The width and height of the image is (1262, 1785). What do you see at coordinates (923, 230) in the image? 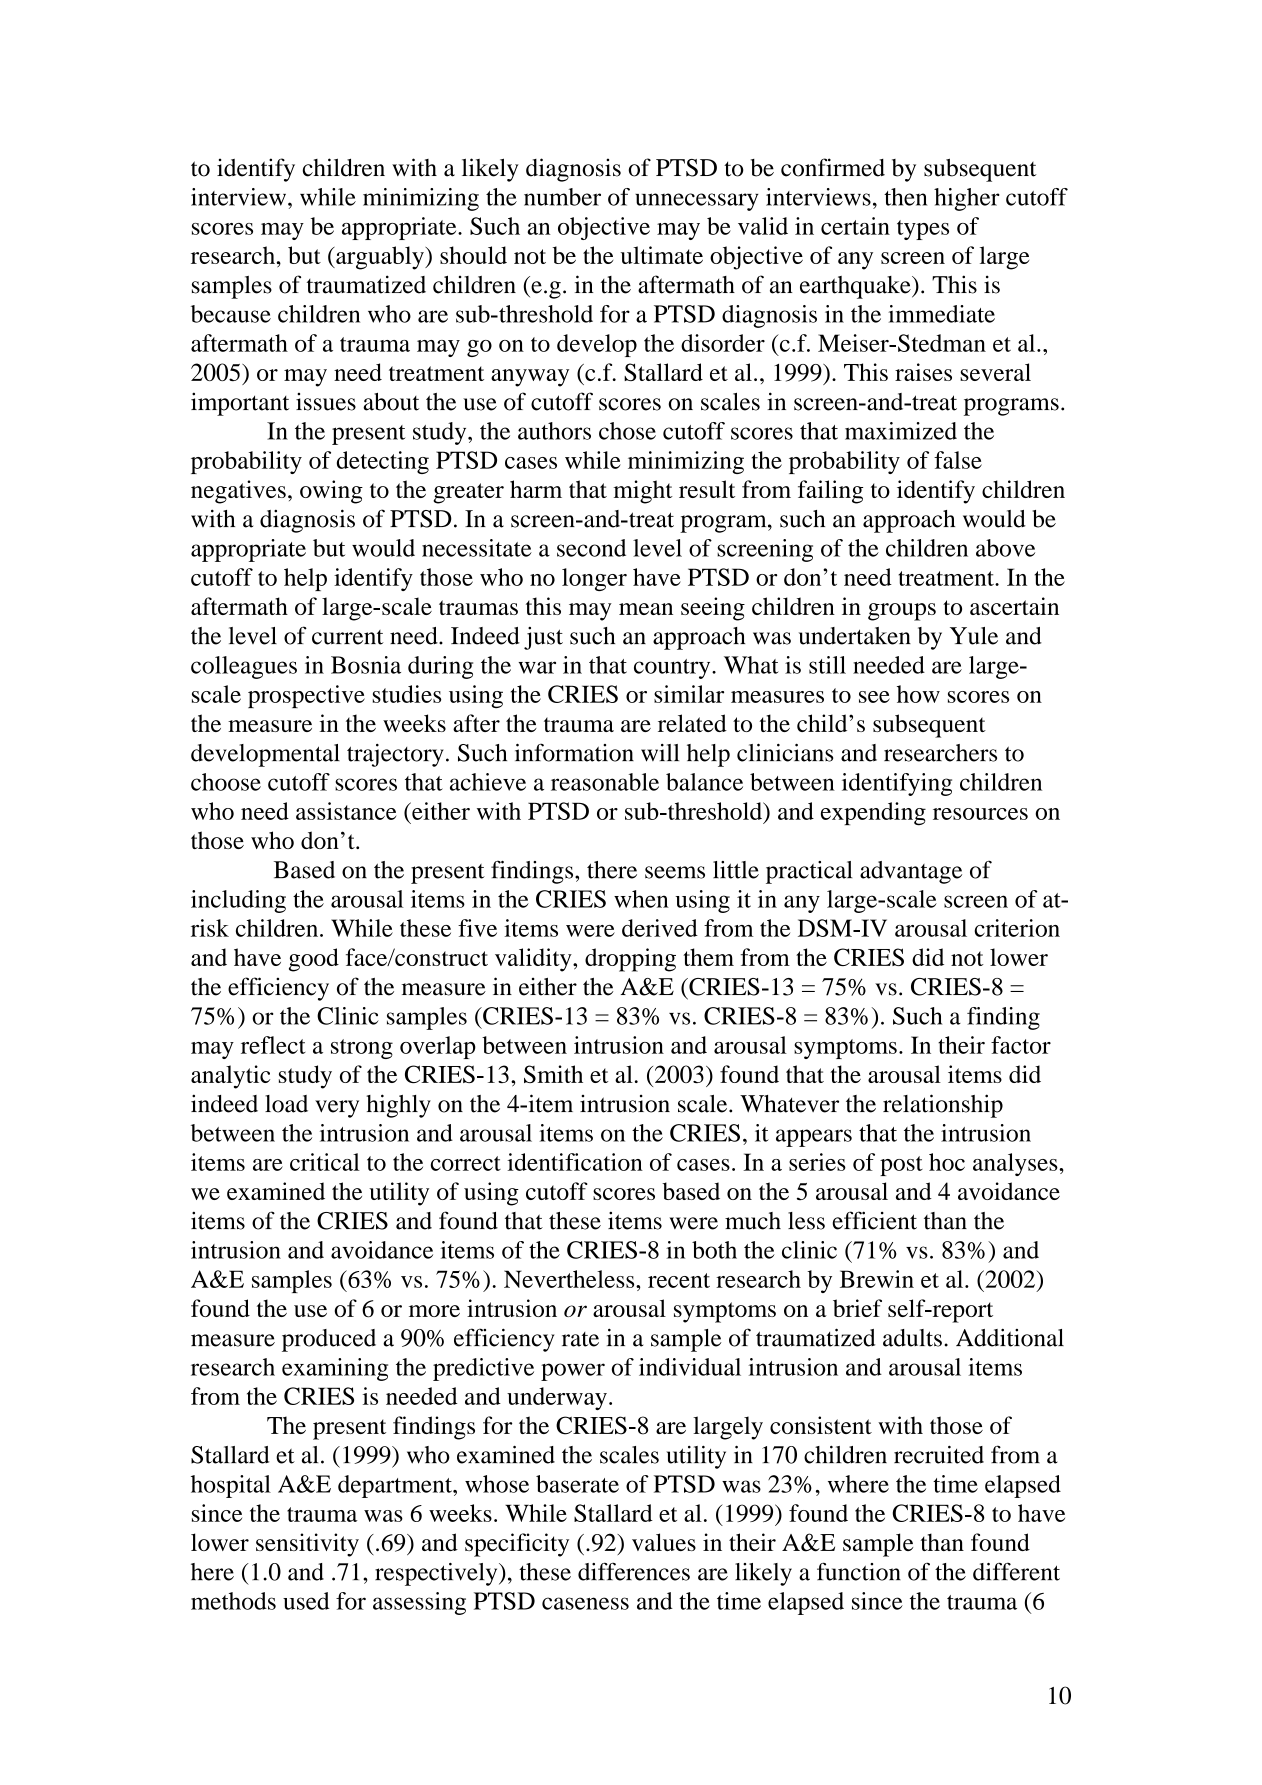
I see `types` at bounding box center [923, 230].
